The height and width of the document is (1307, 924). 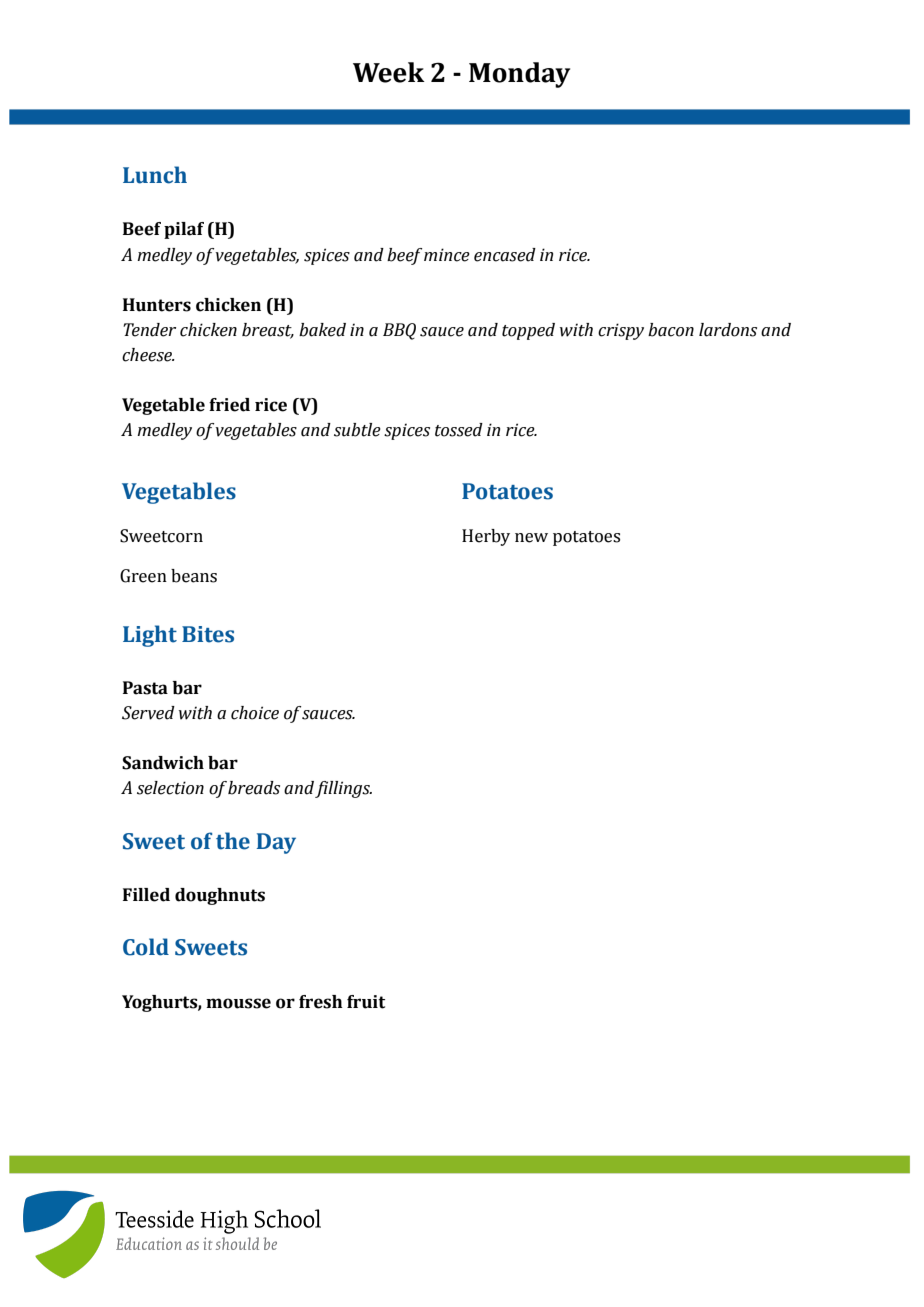 What do you see at coordinates (531, 538) in the document?
I see `new` at bounding box center [531, 538].
